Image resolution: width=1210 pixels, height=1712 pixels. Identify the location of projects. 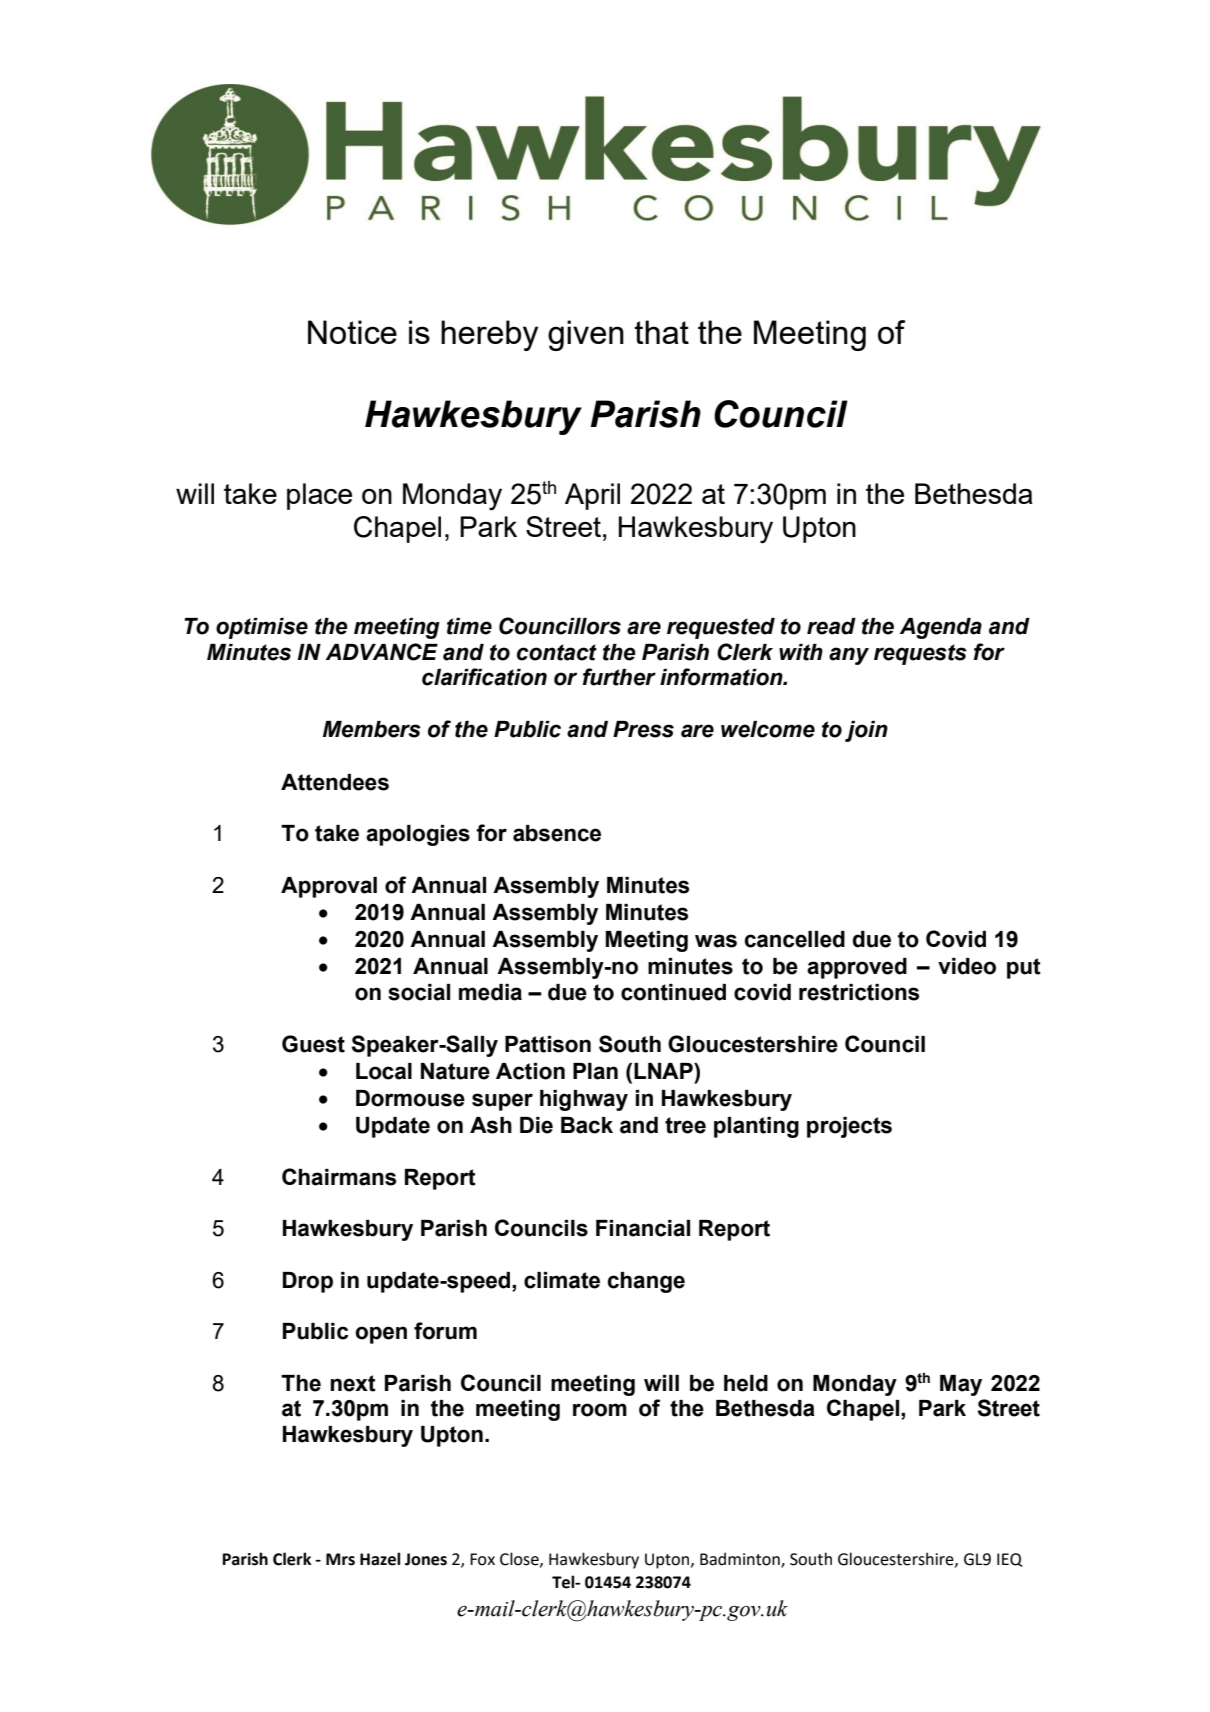
(849, 1127).
